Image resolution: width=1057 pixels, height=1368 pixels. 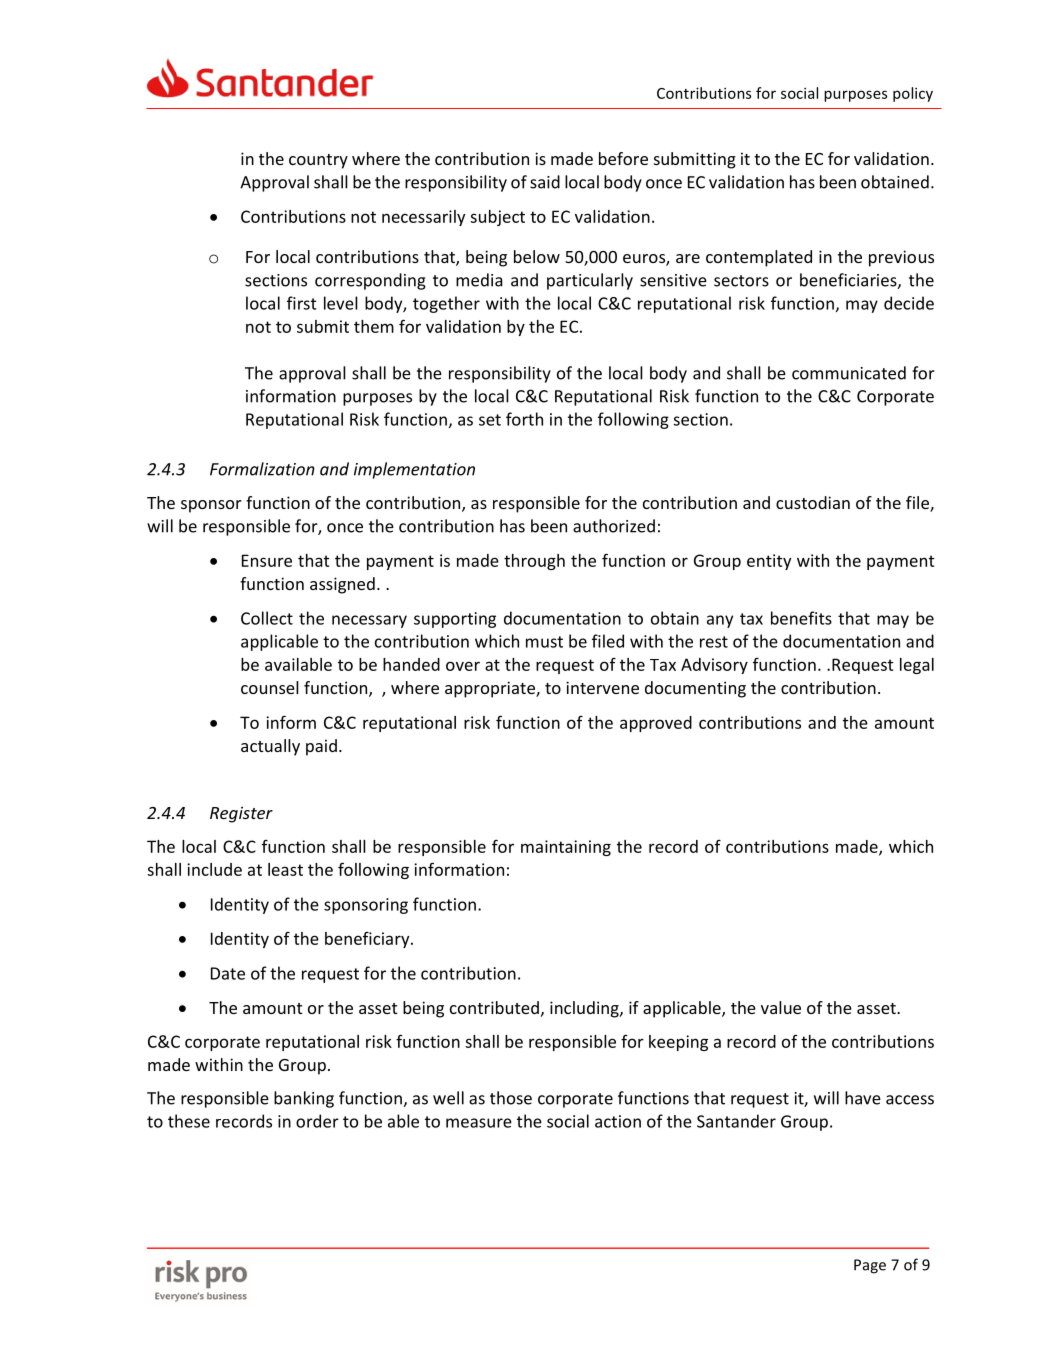 What do you see at coordinates (317, 1121) in the screenshot?
I see `order` at bounding box center [317, 1121].
